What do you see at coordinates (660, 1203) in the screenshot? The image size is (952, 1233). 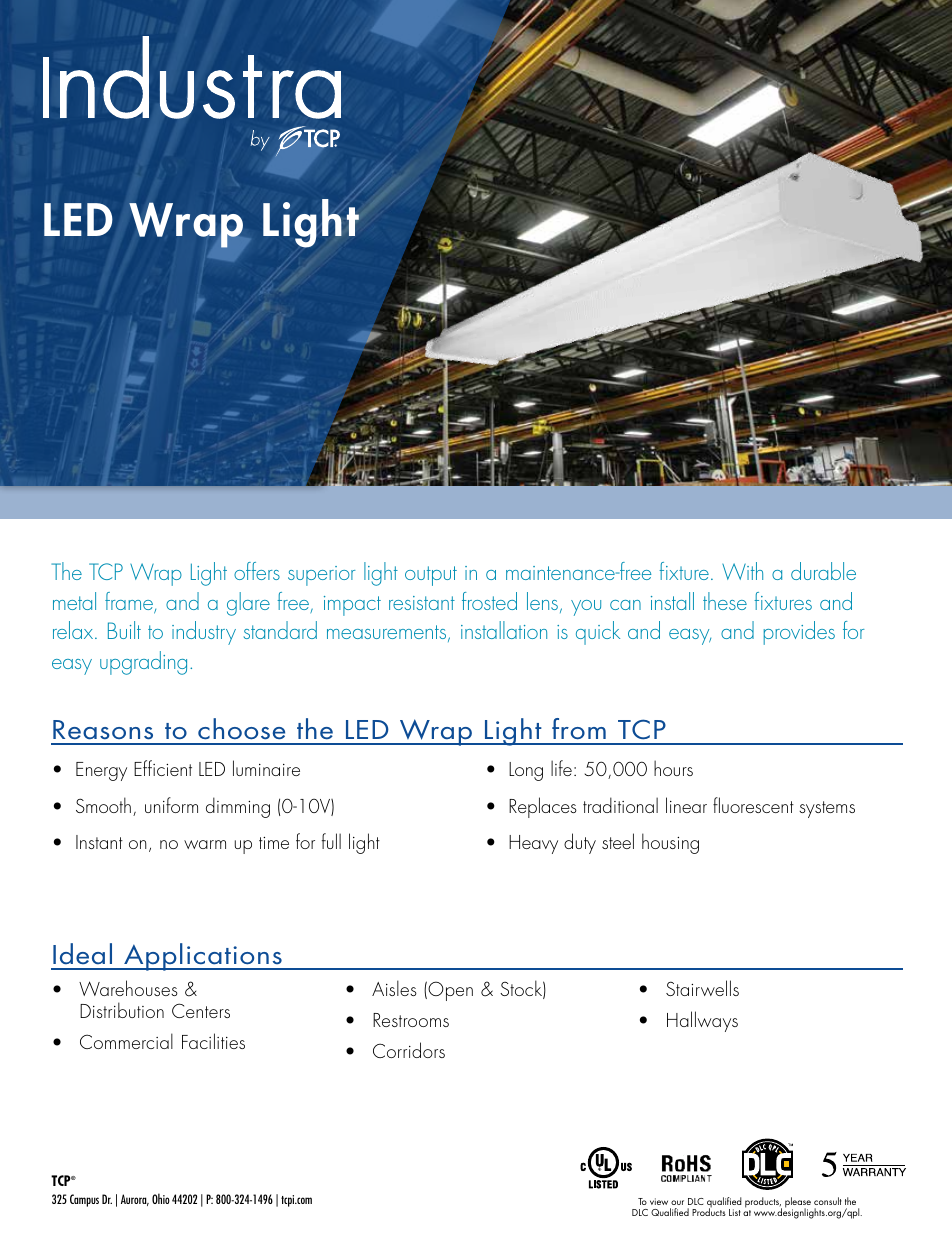 I see `view` at bounding box center [660, 1203].
